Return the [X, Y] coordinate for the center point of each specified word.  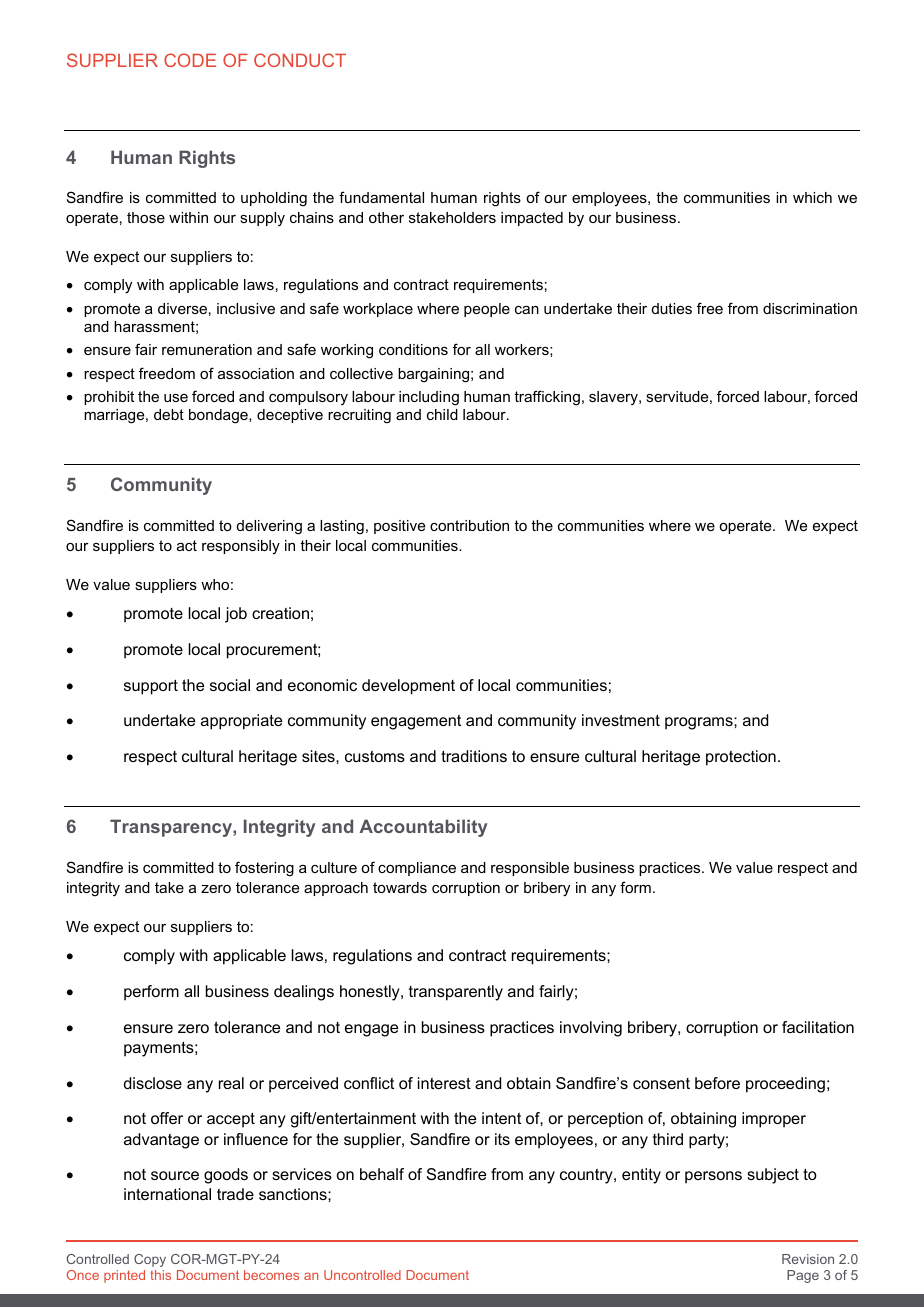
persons [713, 1177]
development [408, 687]
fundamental [381, 197]
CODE [190, 60]
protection [741, 758]
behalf [382, 1174]
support [151, 687]
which [812, 197]
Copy [150, 1260]
